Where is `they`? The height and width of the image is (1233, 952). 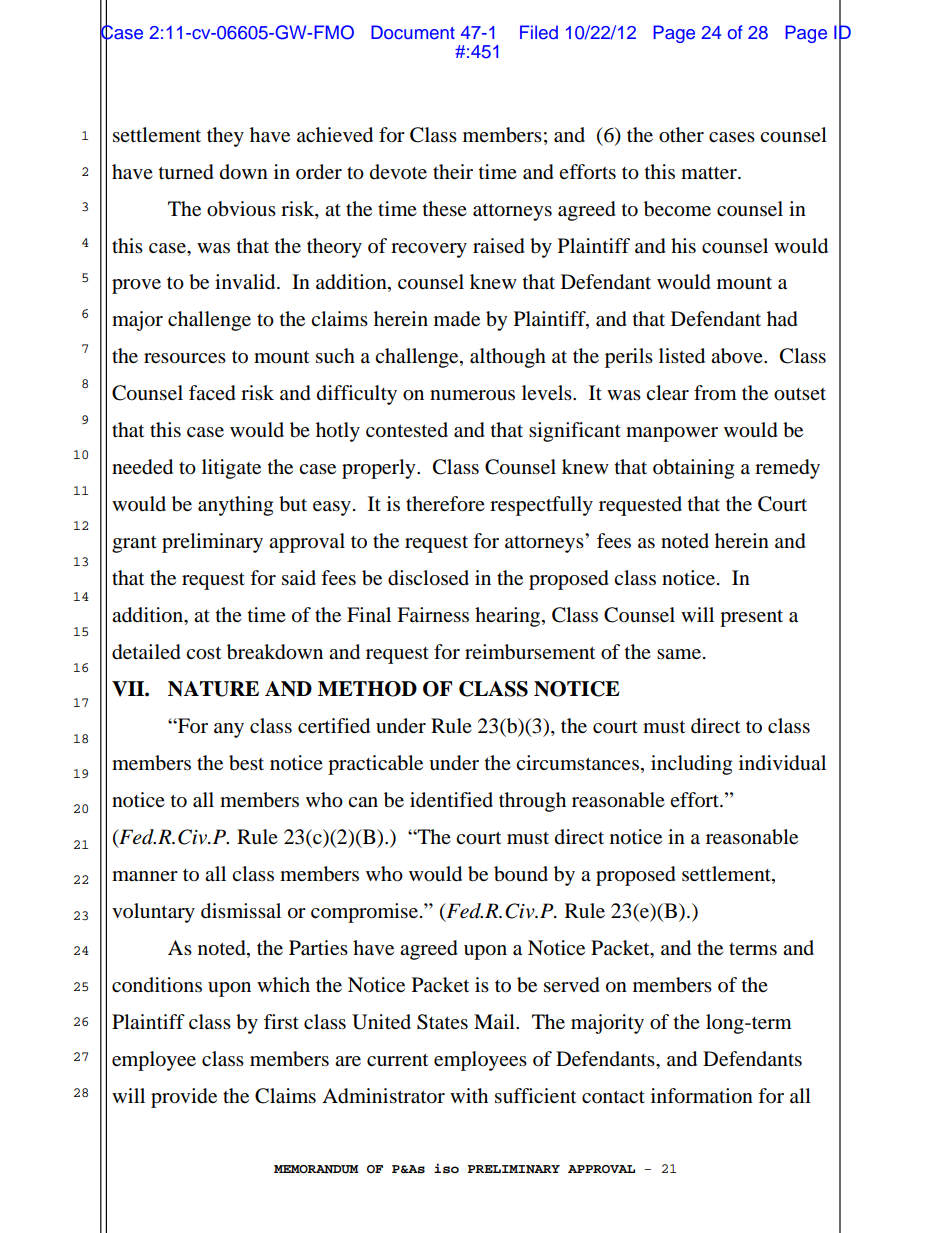
they is located at coordinates (225, 137).
